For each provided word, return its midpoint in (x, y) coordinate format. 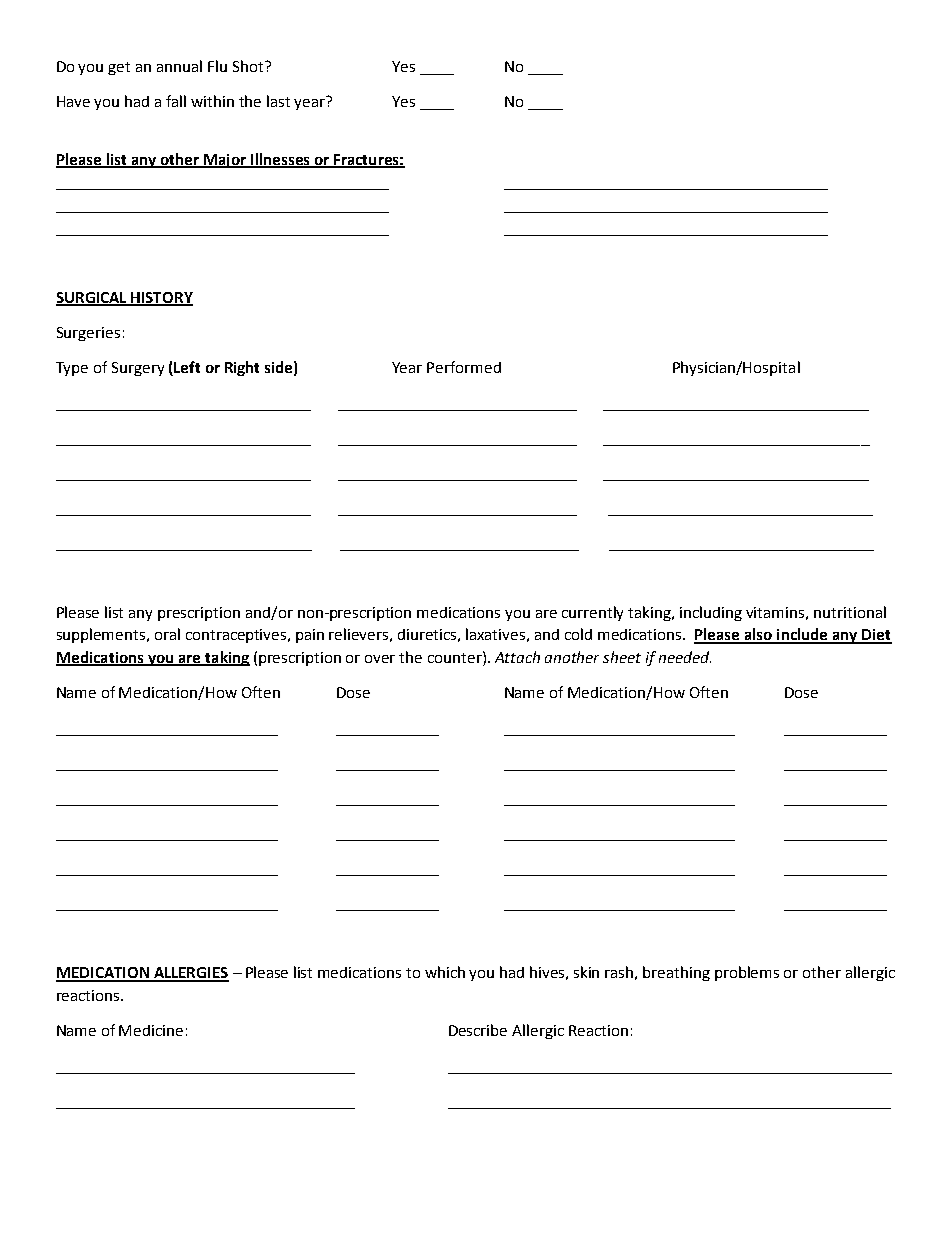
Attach (517, 657)
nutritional (850, 612)
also (758, 635)
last (278, 101)
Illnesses (280, 160)
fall (176, 101)
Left (187, 367)
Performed (464, 367)
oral (167, 634)
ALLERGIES (190, 974)
